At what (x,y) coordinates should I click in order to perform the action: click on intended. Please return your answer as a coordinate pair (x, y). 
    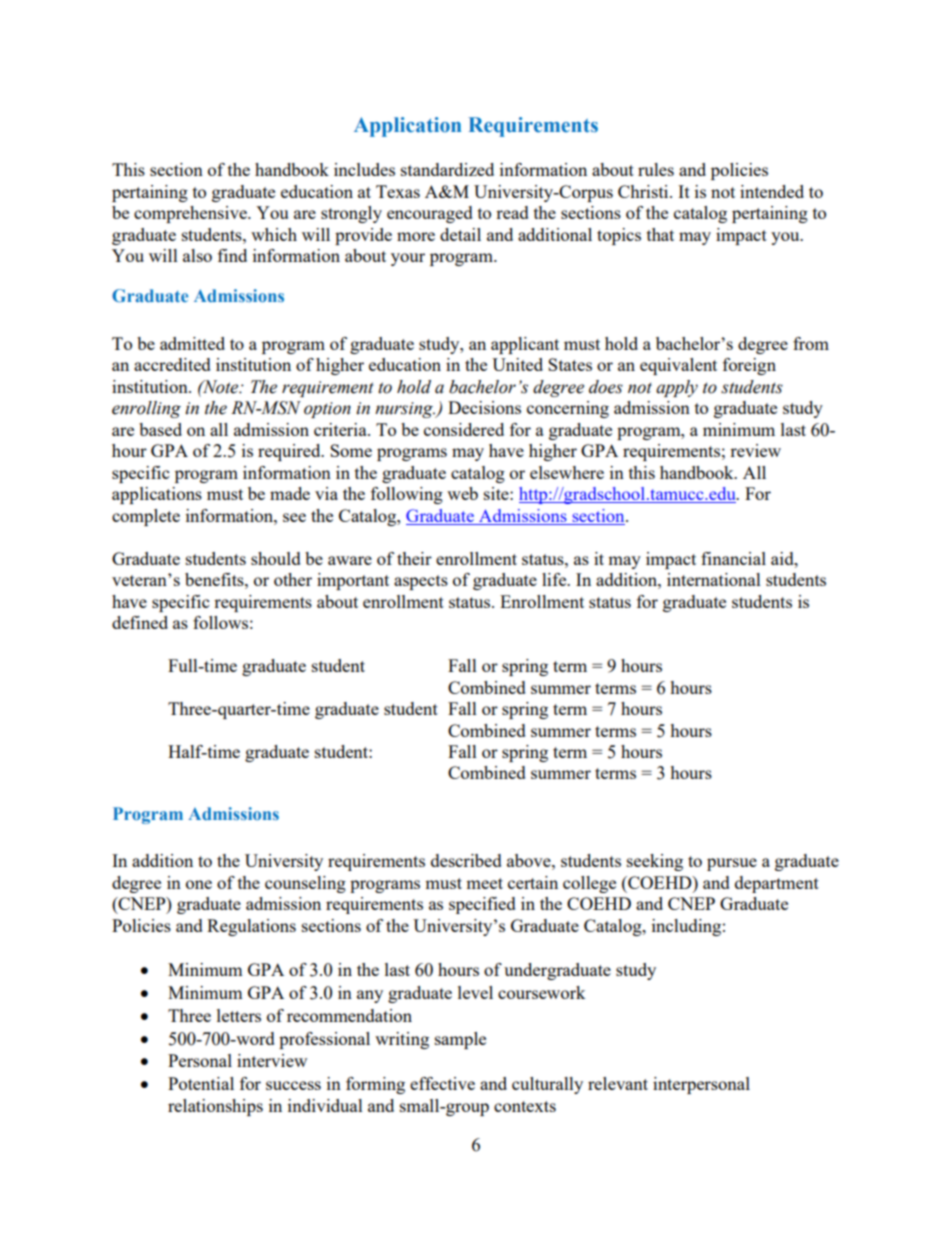
    Looking at the image, I should click on (772, 191).
